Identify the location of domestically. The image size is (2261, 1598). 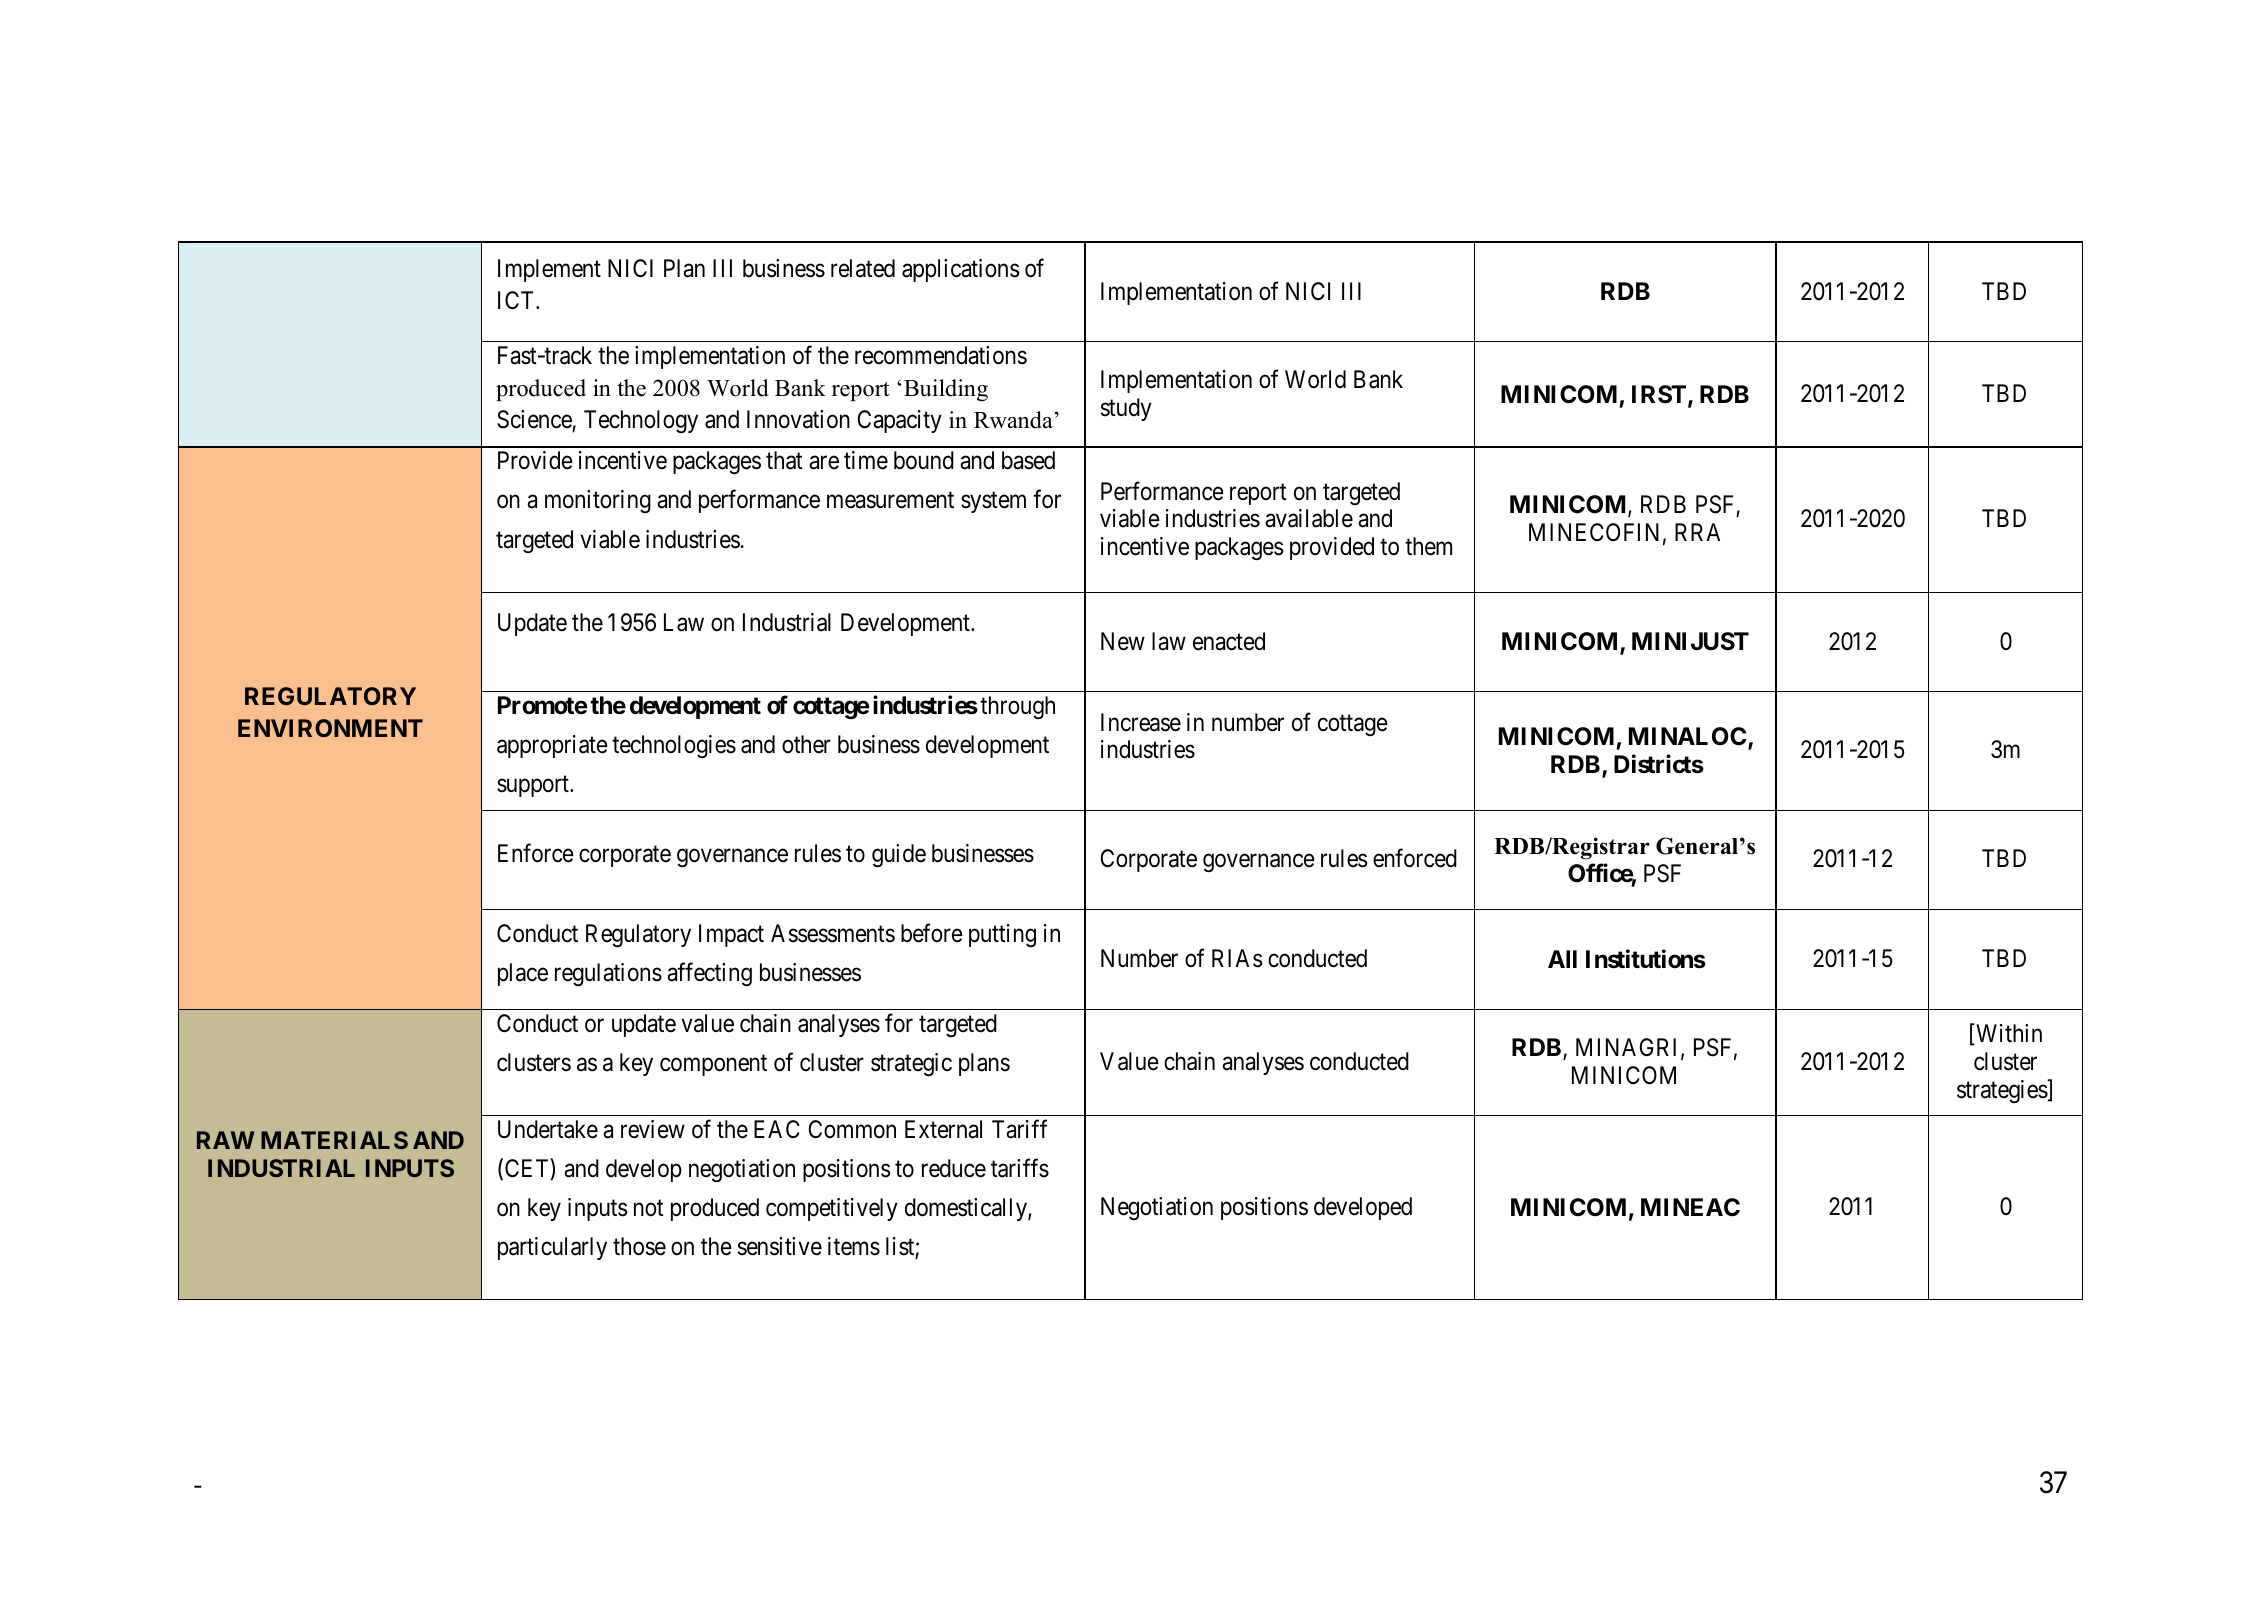
(967, 1209).
